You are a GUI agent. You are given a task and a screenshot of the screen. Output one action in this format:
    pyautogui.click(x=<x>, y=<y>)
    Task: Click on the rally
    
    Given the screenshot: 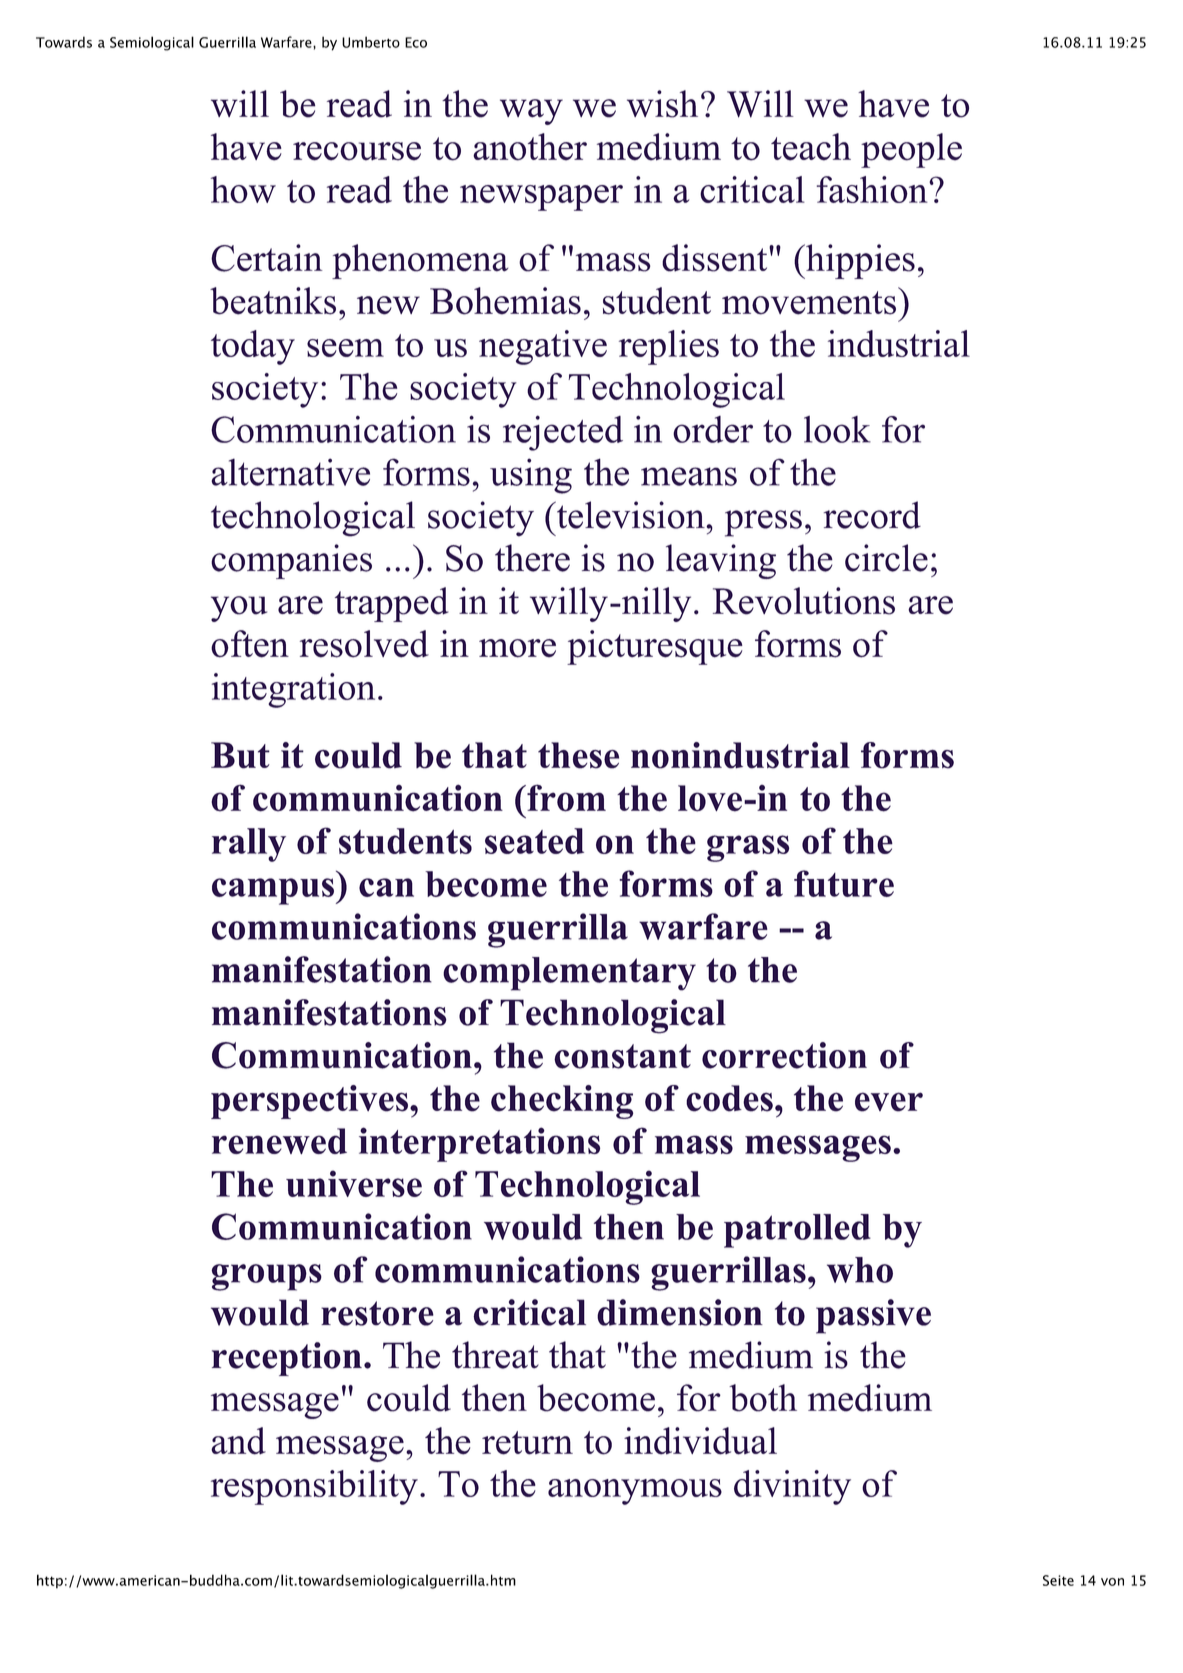 What is the action you would take?
    pyautogui.click(x=249, y=845)
